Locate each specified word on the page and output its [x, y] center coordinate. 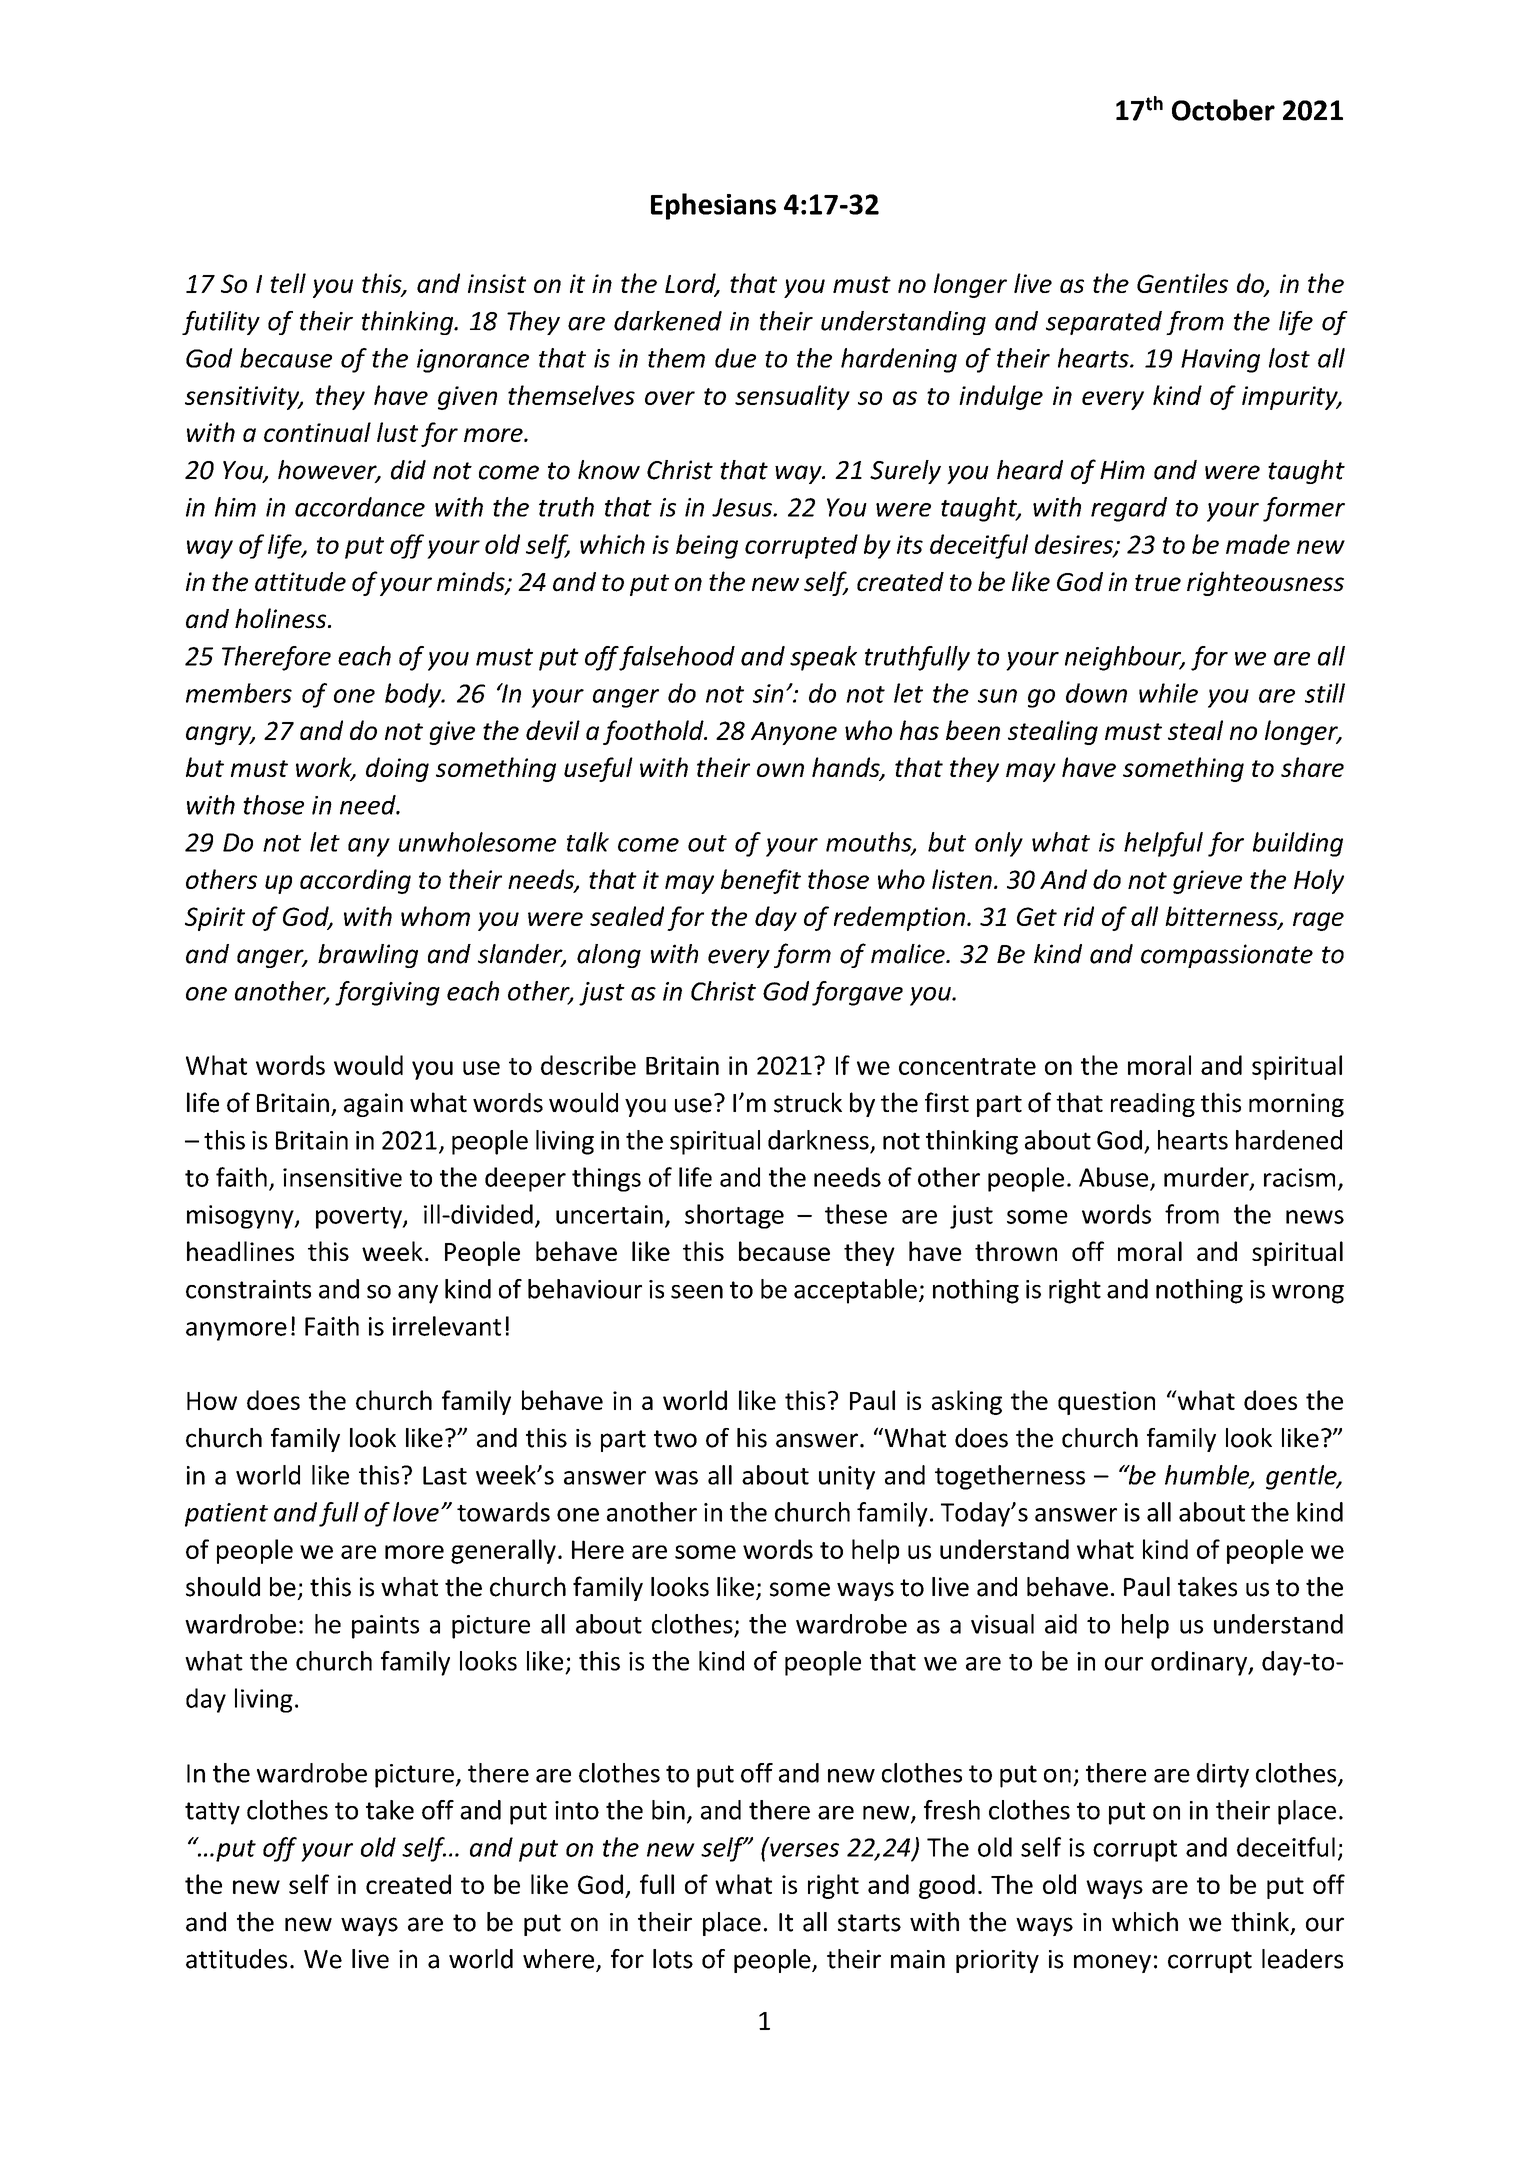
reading [1153, 1105]
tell [288, 283]
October [1223, 110]
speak [823, 658]
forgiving [387, 993]
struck [808, 1102]
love [416, 1512]
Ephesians [713, 206]
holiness [282, 618]
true [1158, 583]
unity [847, 1478]
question [1106, 1403]
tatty [212, 1813]
